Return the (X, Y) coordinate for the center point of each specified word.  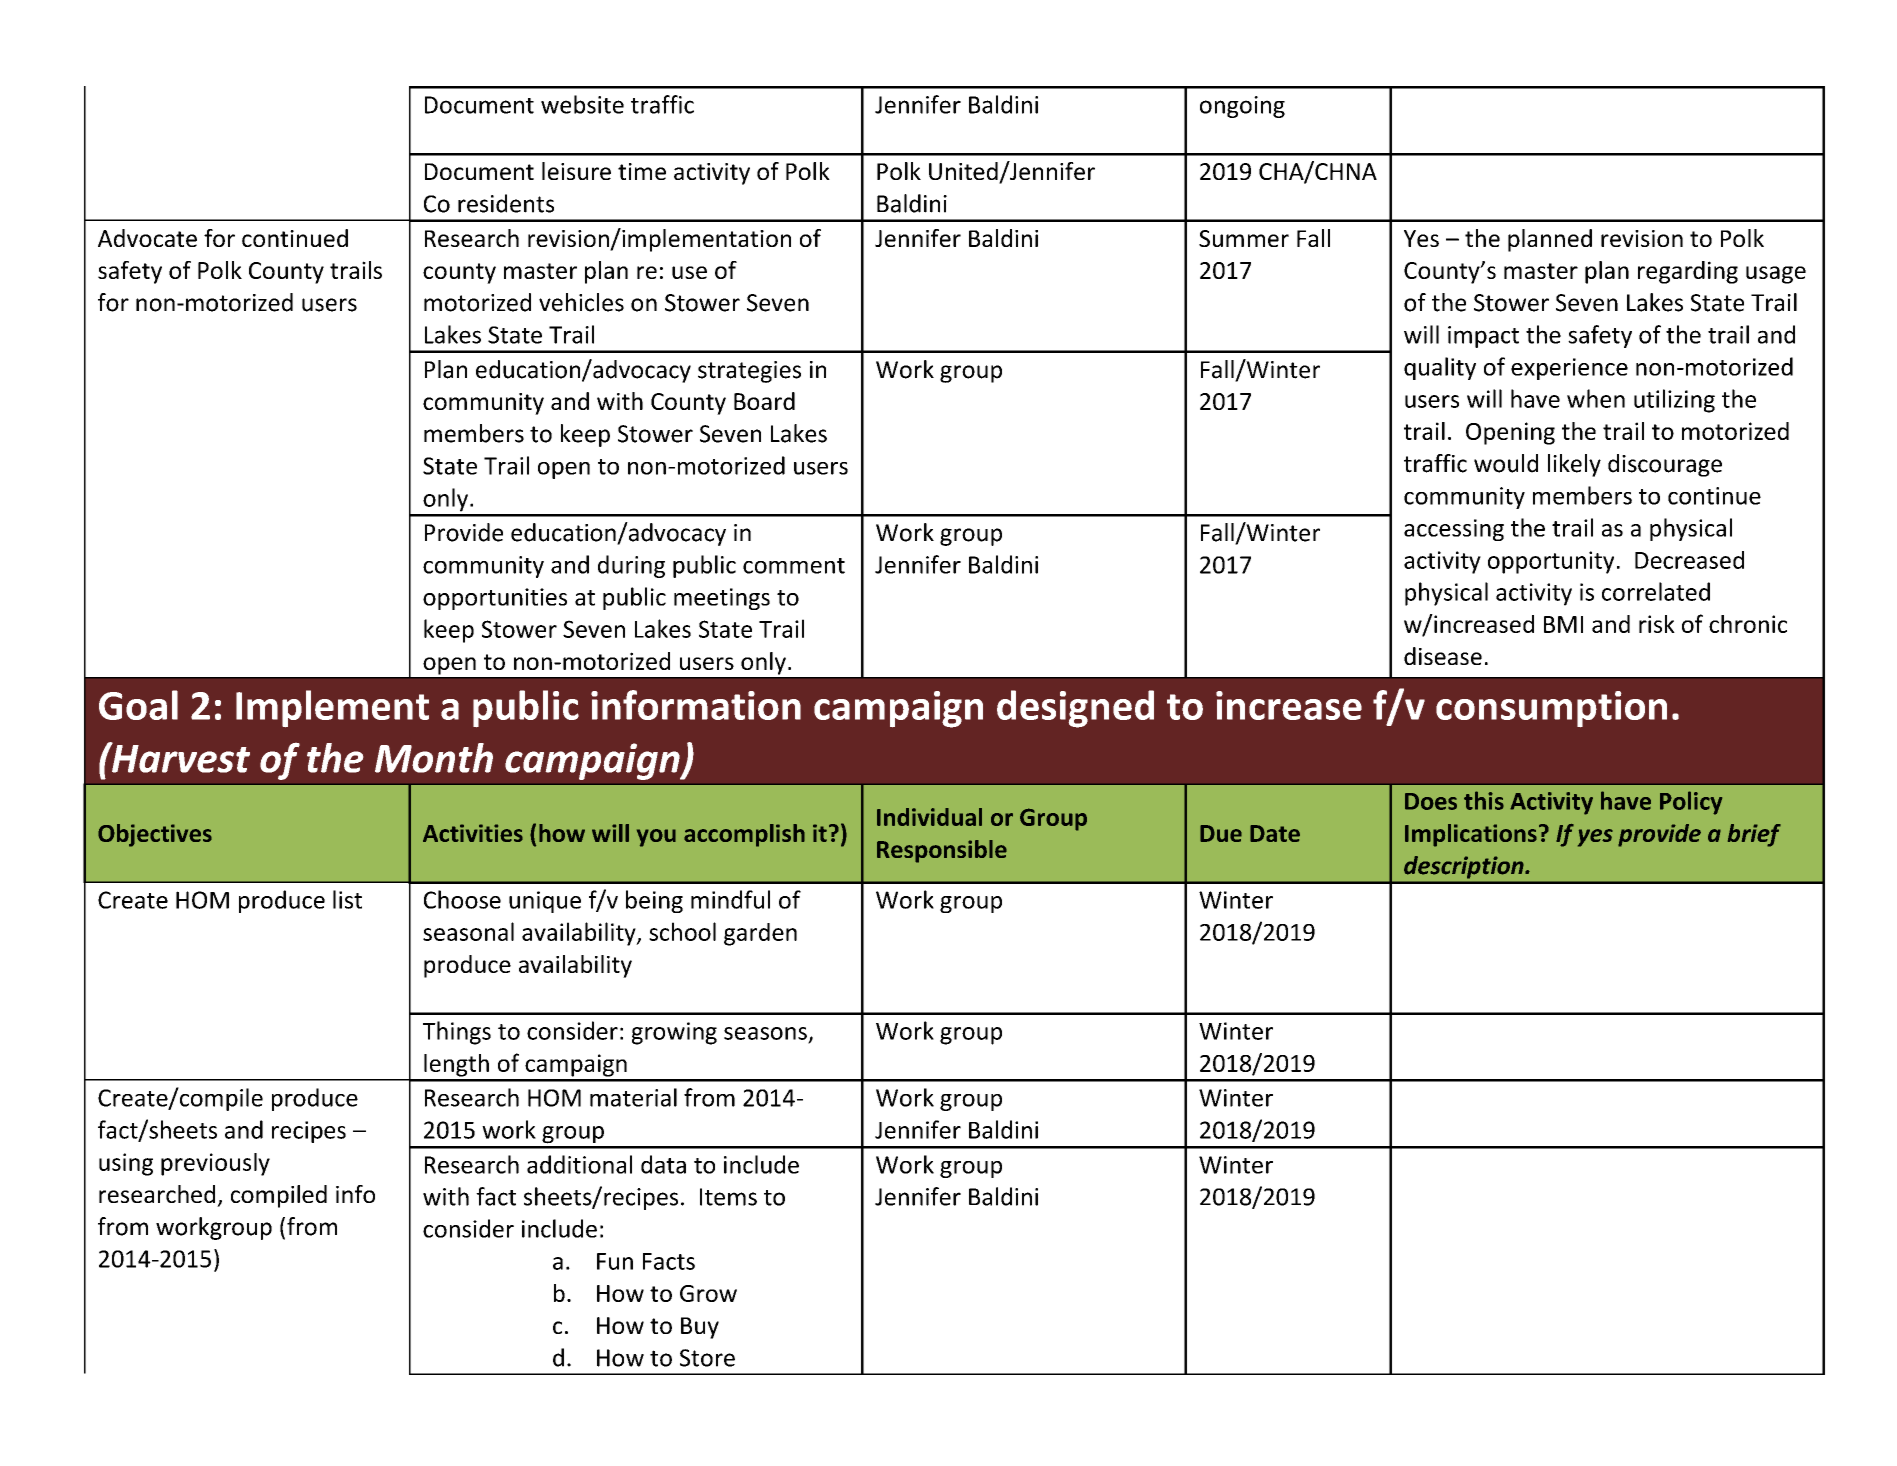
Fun (615, 1261)
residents (506, 203)
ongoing (1242, 107)
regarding (1688, 272)
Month (434, 758)
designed (1075, 709)
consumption (1551, 709)
